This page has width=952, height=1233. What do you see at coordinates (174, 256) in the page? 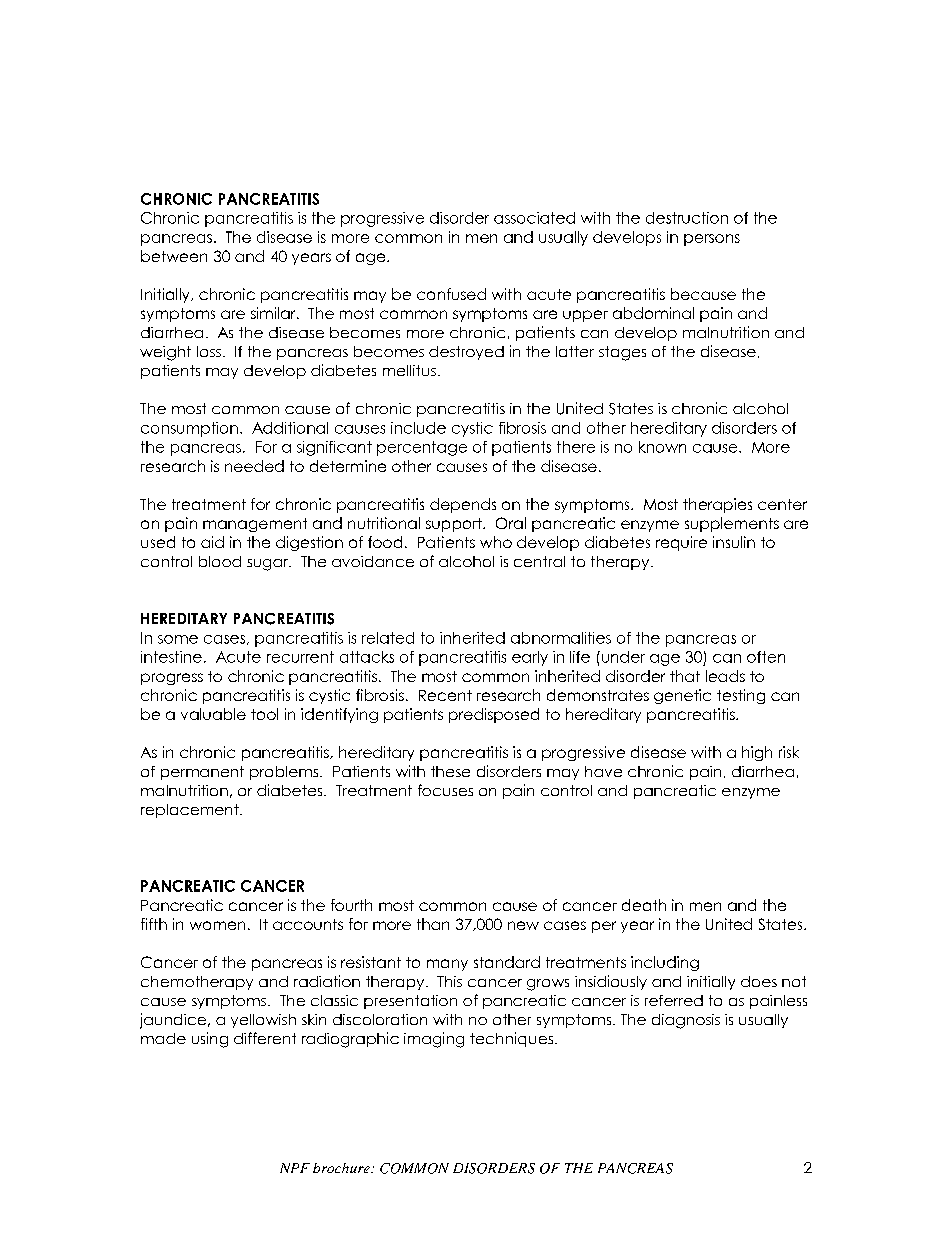
I see `between` at bounding box center [174, 256].
